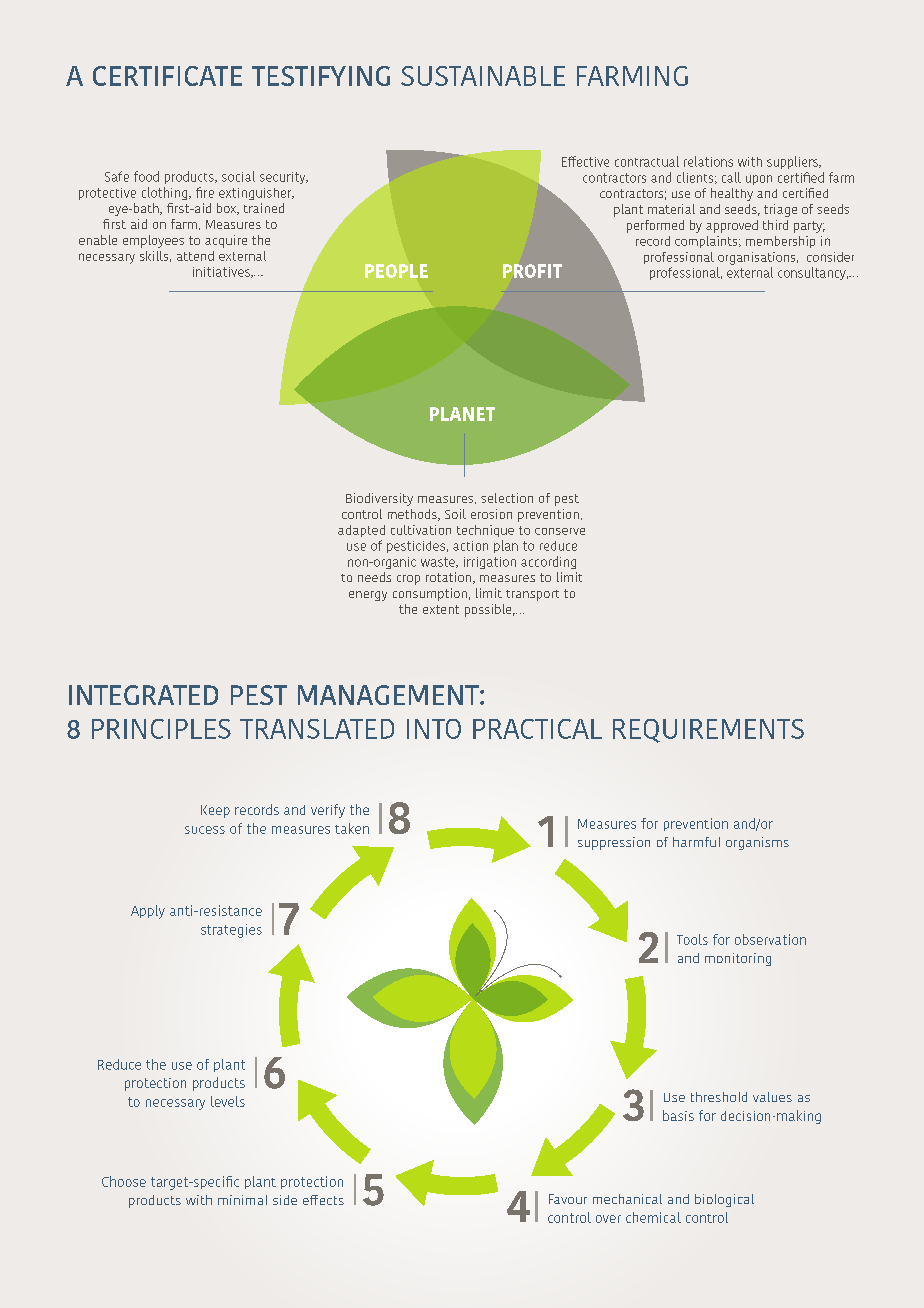 The width and height of the screenshot is (924, 1308). I want to click on Choose, so click(124, 1181).
